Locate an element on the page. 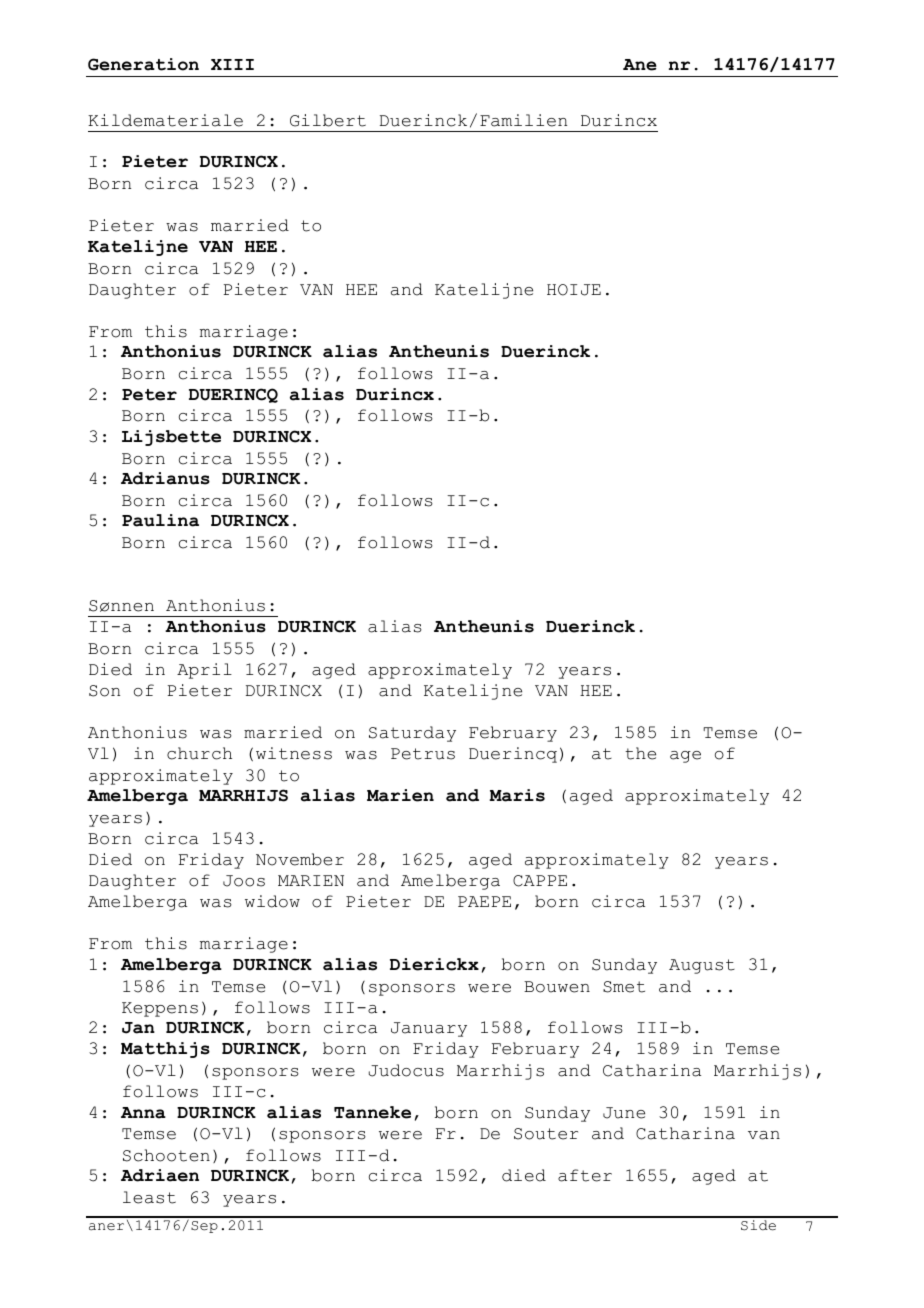 The height and width of the page is (1308, 924). Maris is located at coordinates (517, 795).
